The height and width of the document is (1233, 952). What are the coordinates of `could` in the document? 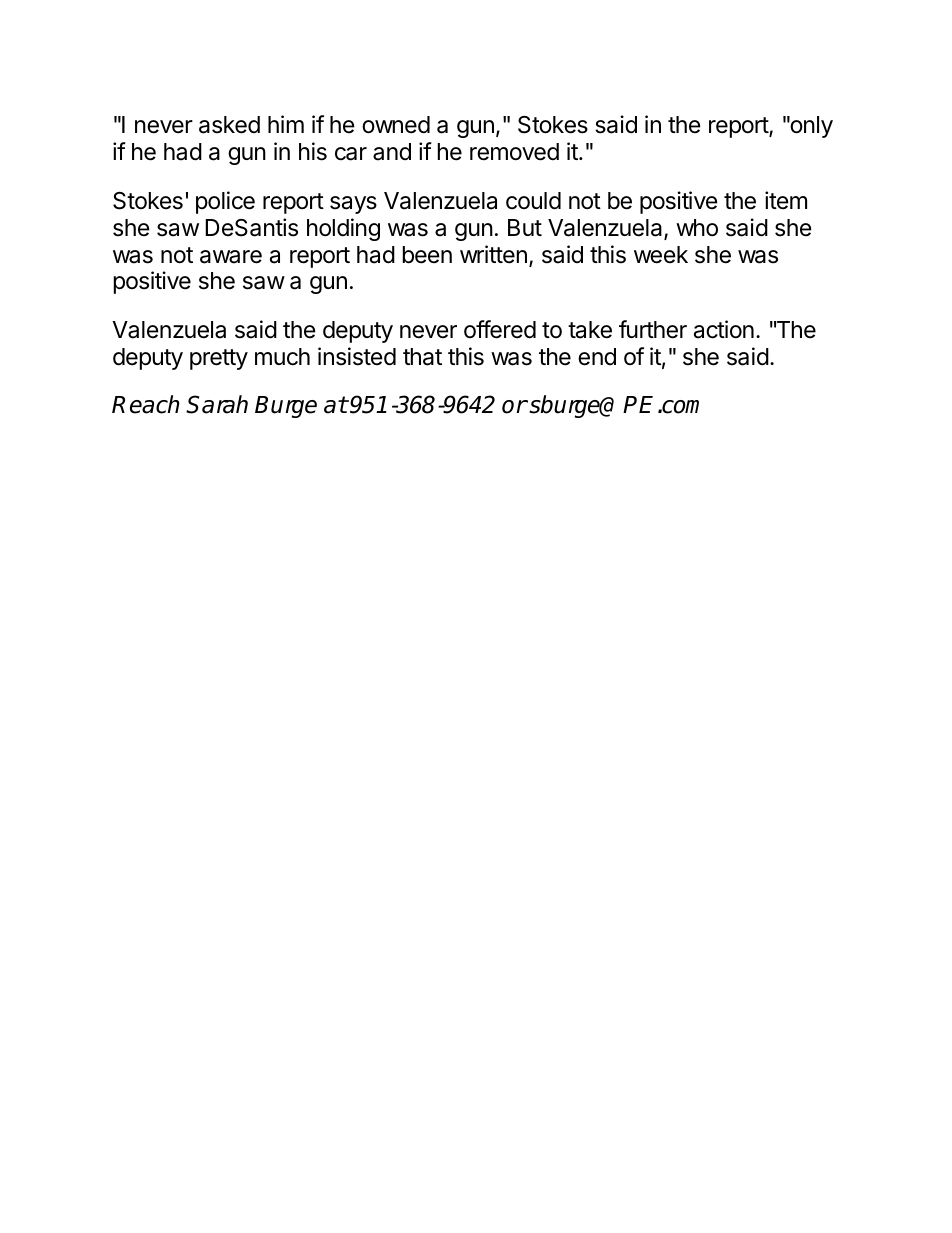 It's located at (533, 201).
